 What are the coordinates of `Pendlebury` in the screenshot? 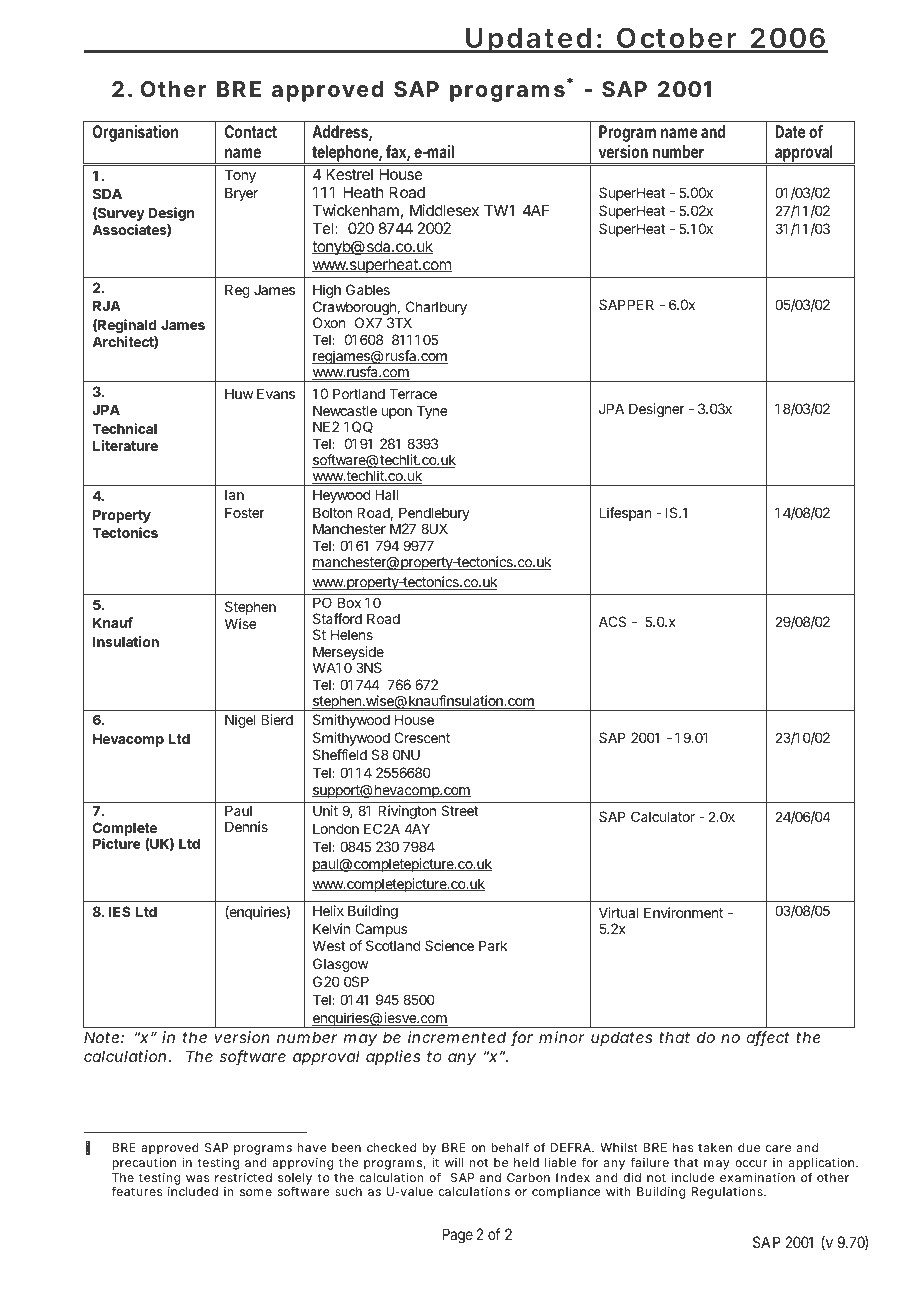 It's located at (434, 515).
